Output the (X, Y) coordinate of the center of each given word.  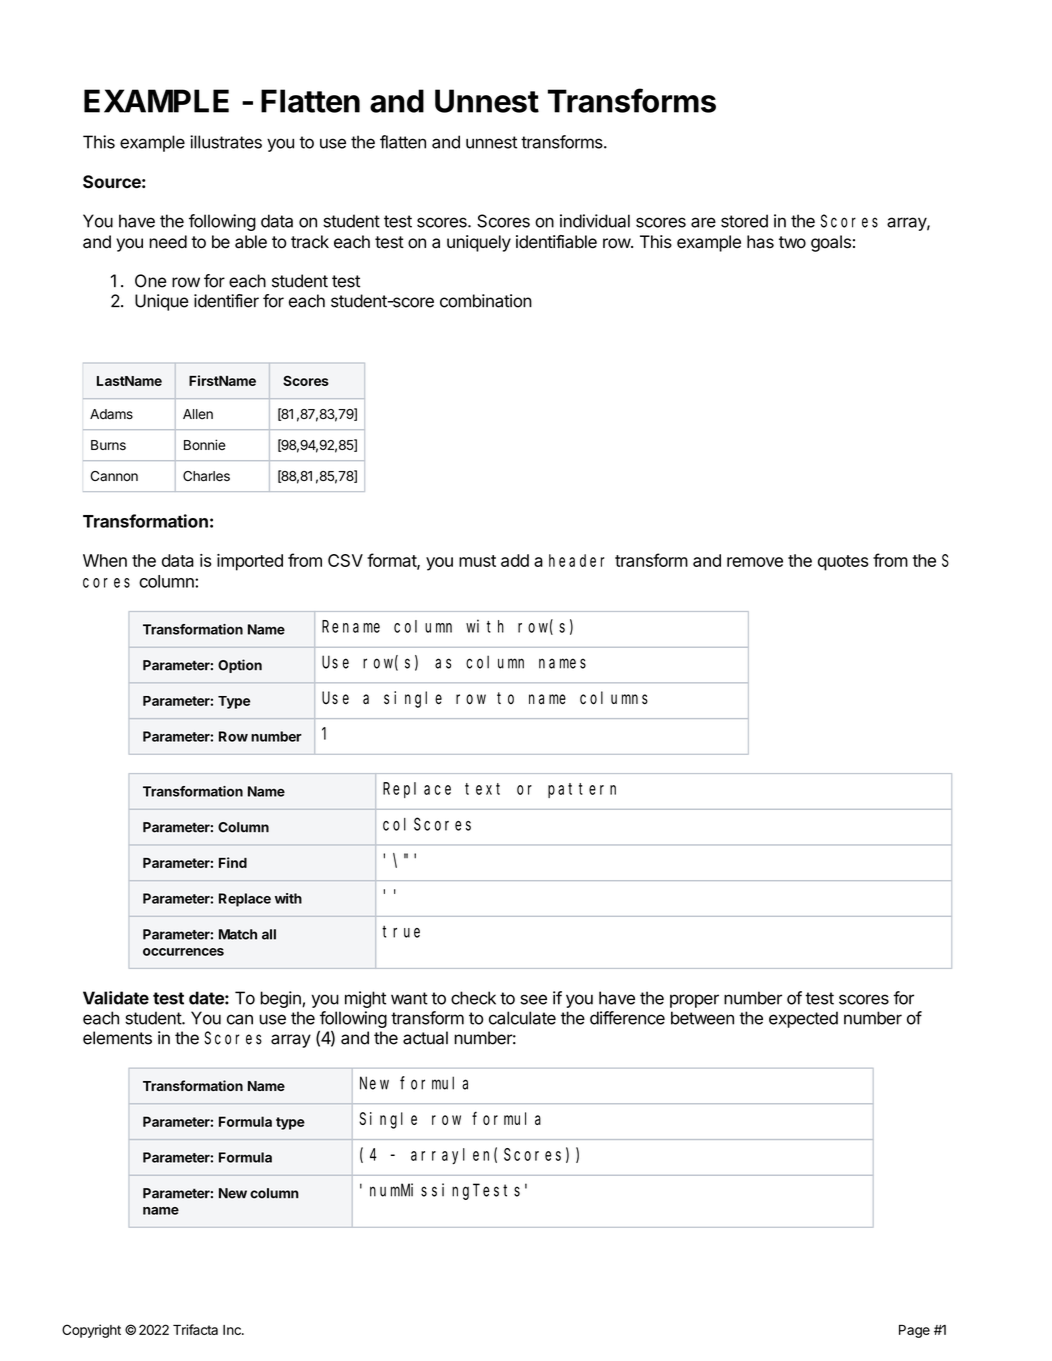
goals (831, 243)
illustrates (226, 142)
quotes (843, 563)
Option (240, 666)
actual (425, 1038)
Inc (233, 1330)
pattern (582, 790)
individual (595, 221)
